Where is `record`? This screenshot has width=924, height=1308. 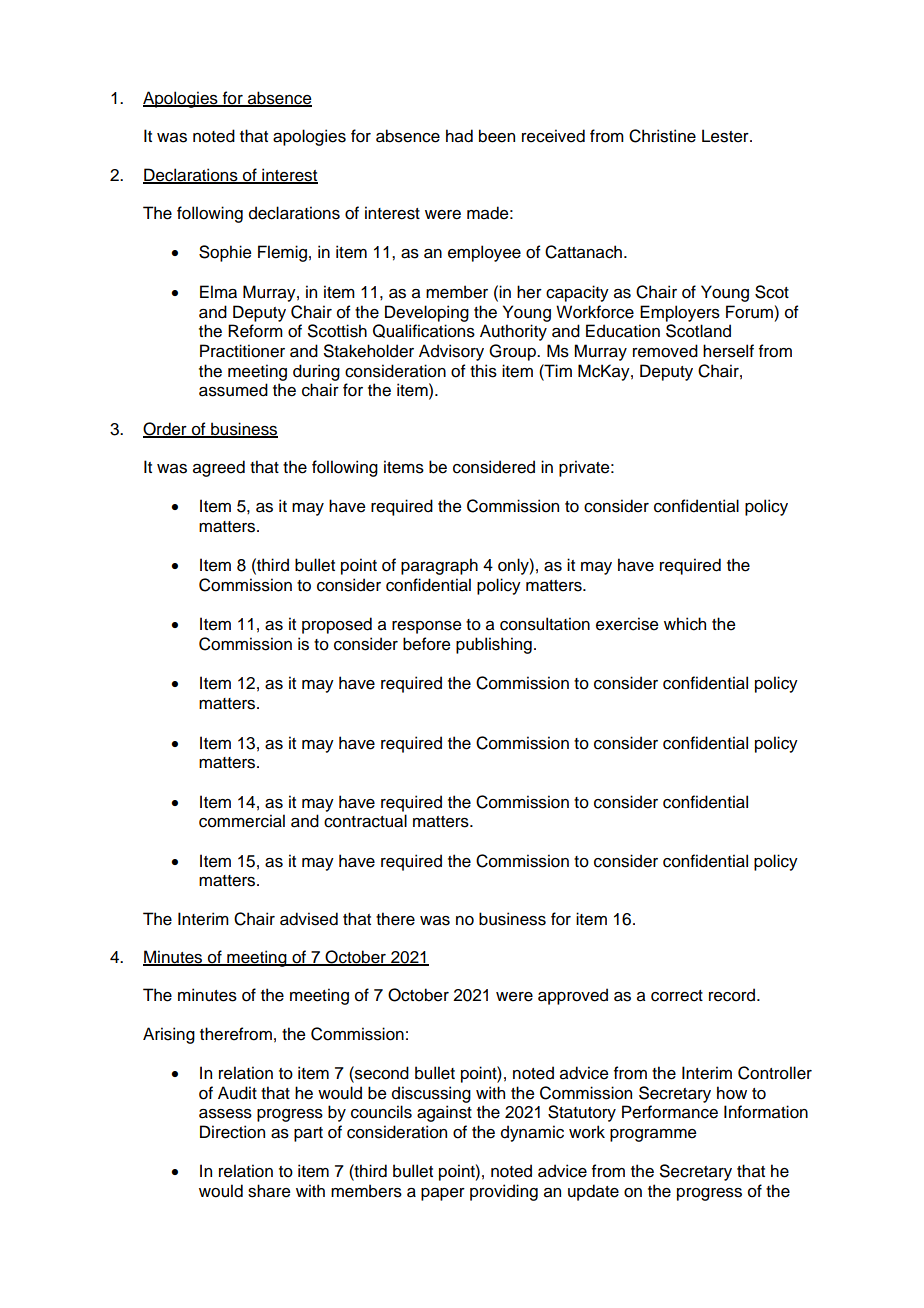 record is located at coordinates (733, 995).
